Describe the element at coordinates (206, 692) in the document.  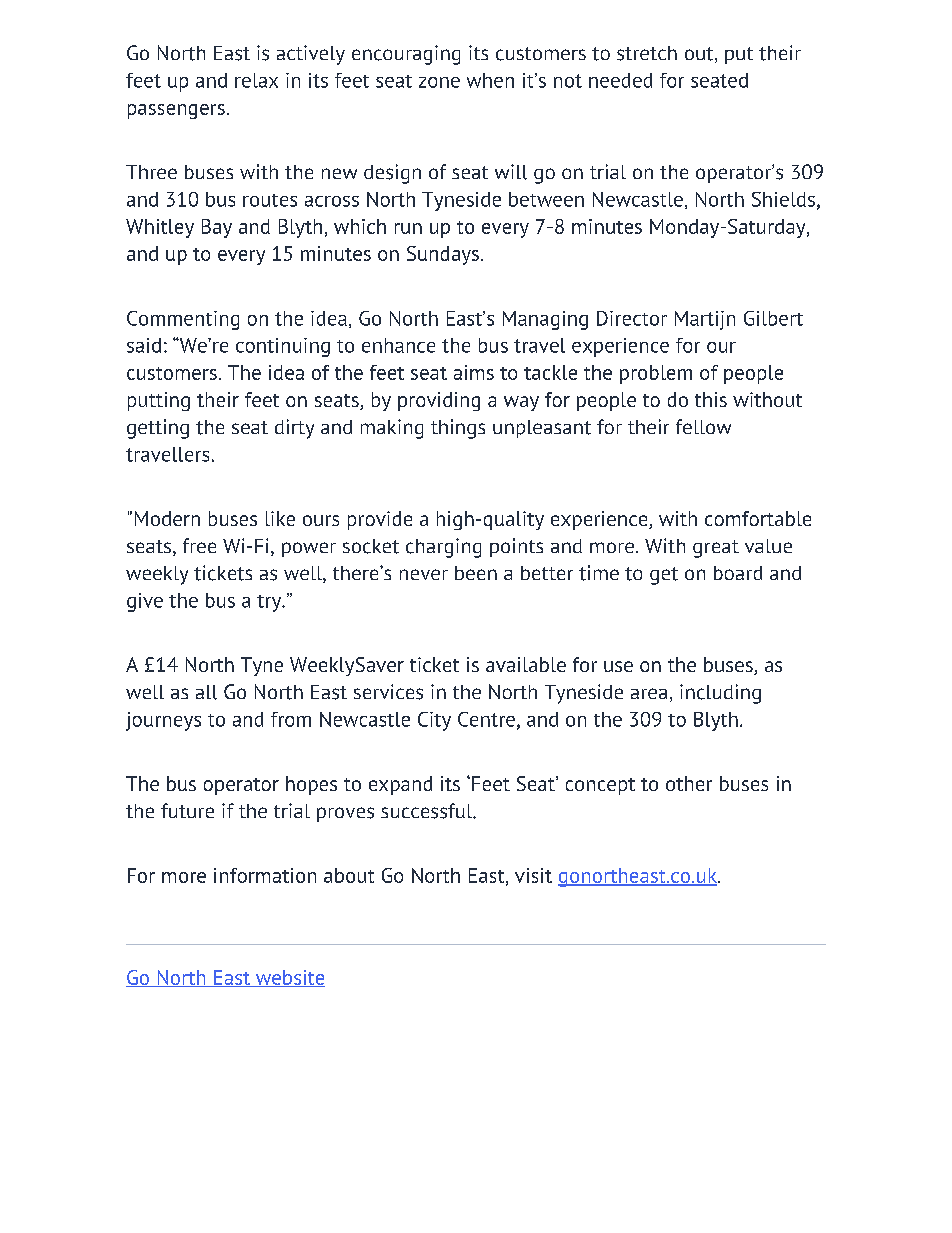
I see `all` at that location.
